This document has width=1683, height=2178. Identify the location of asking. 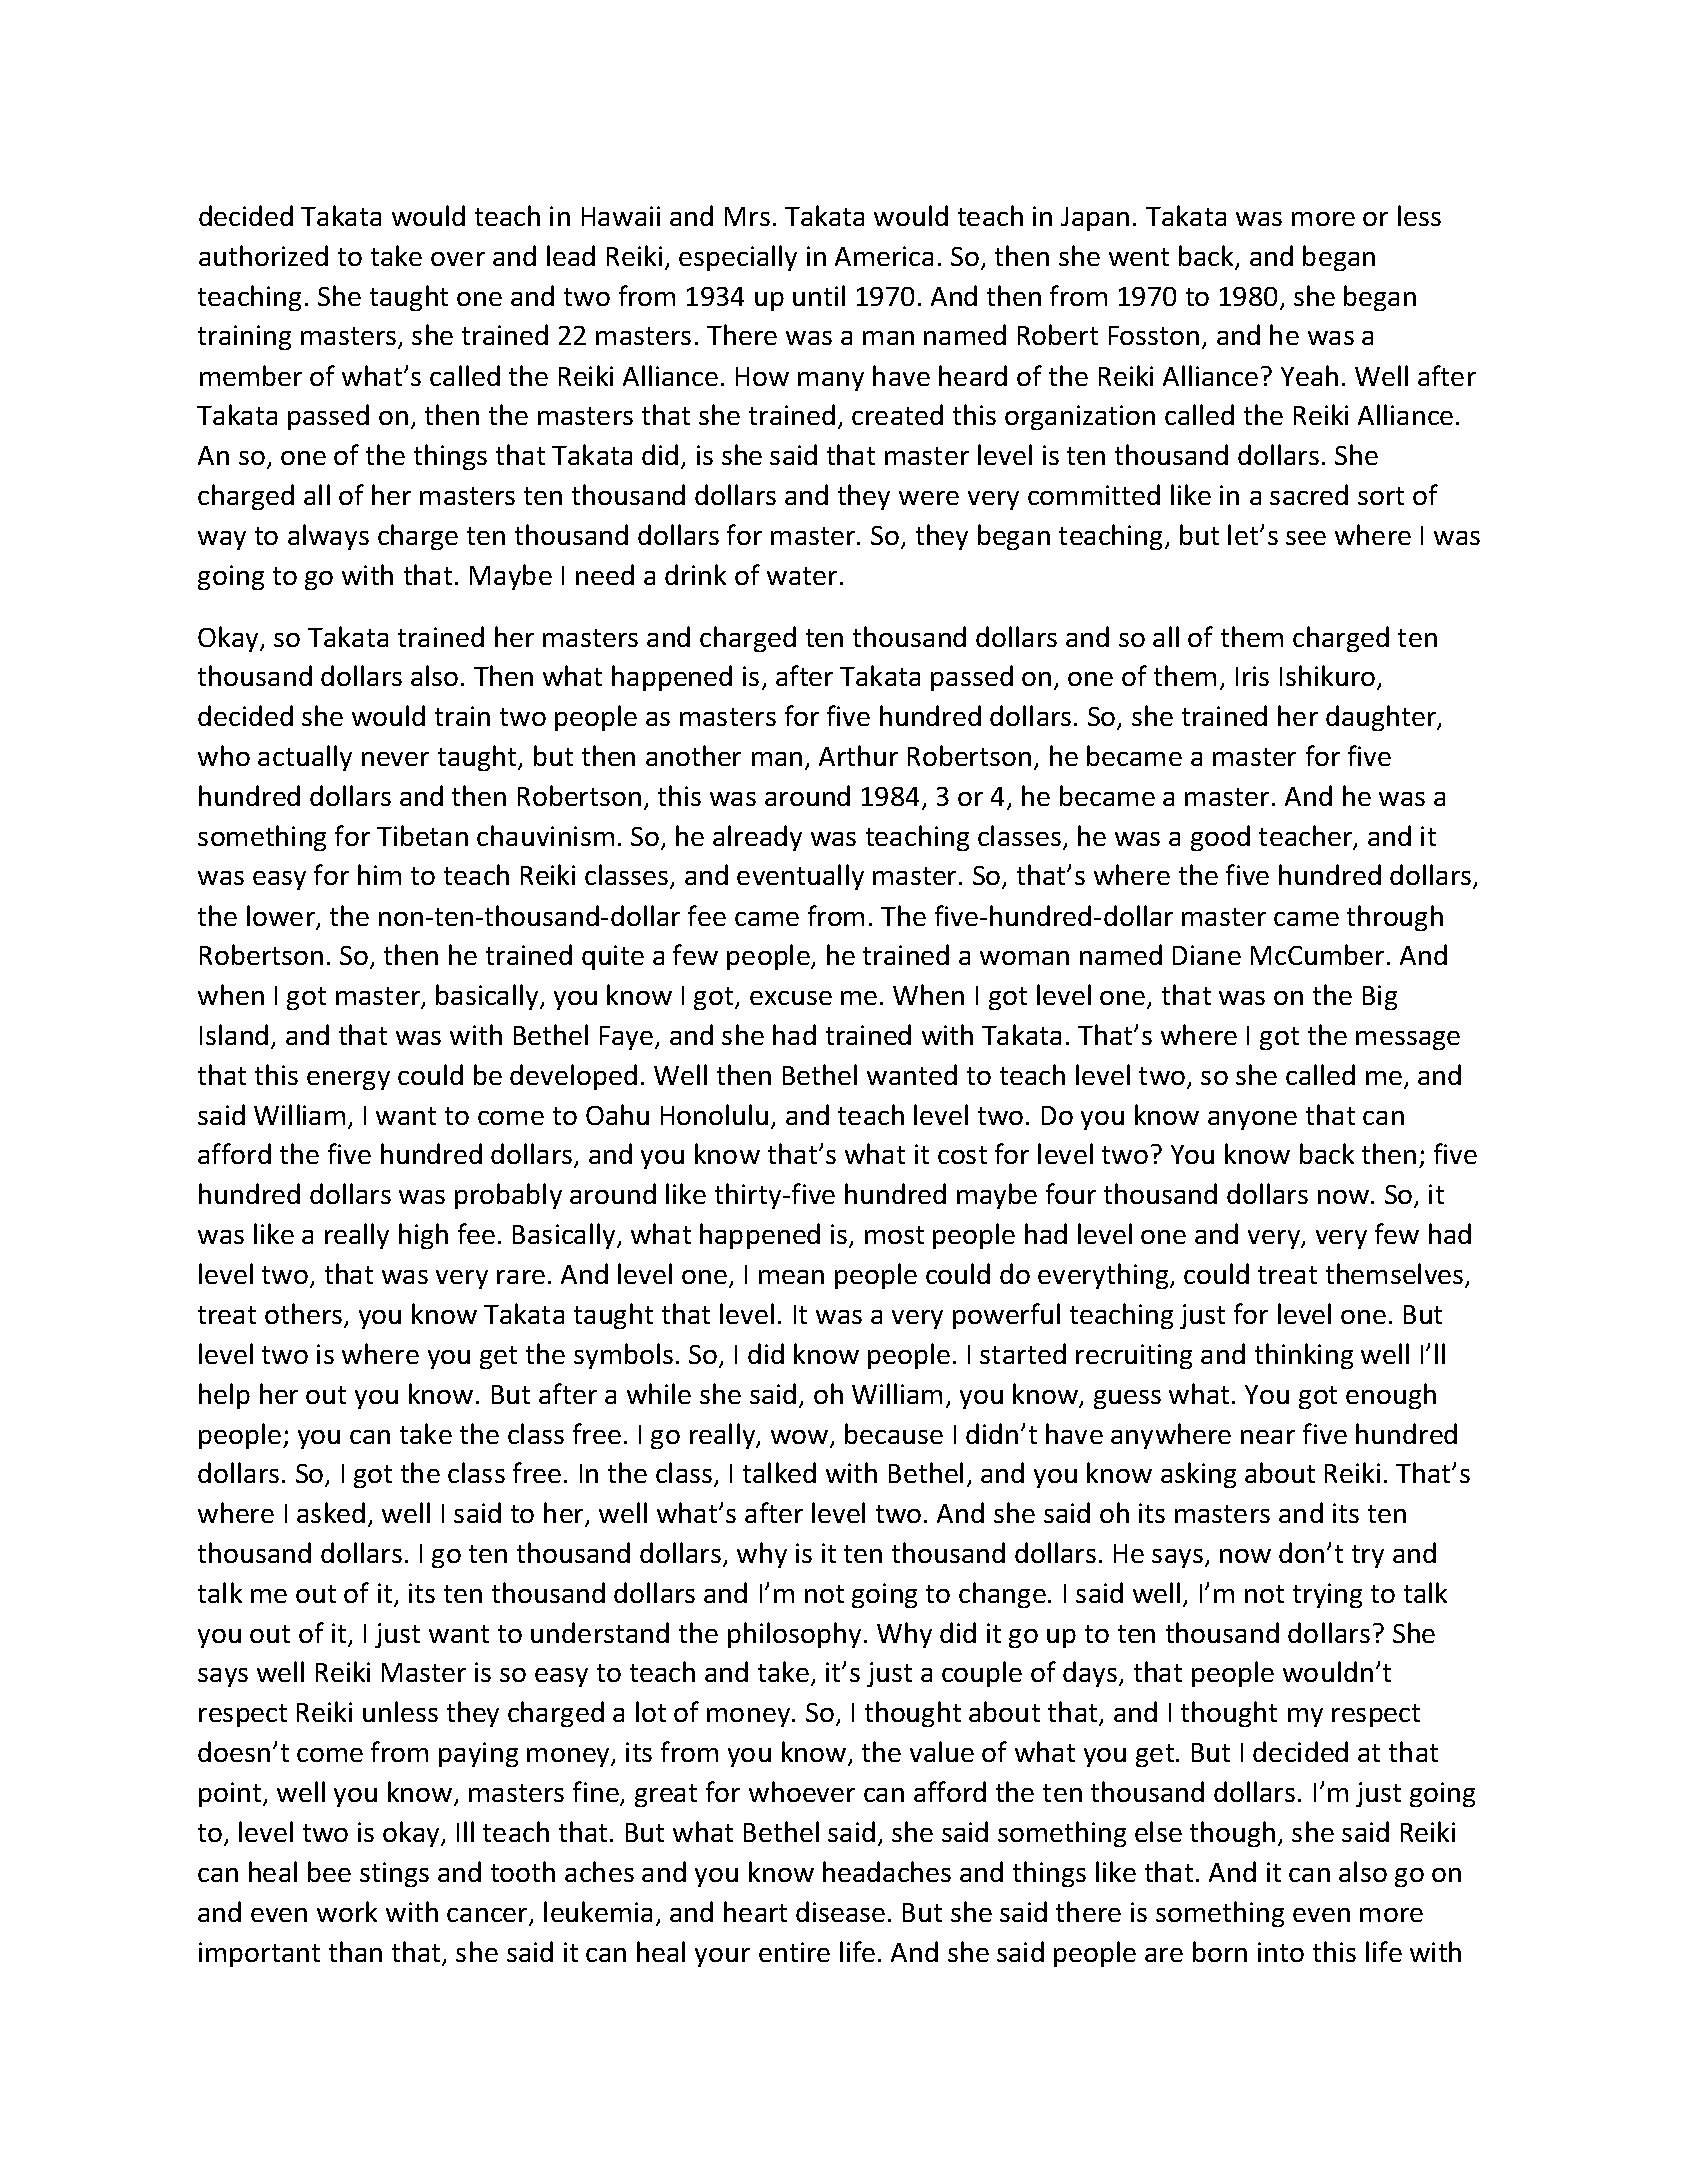
(1198, 1475).
